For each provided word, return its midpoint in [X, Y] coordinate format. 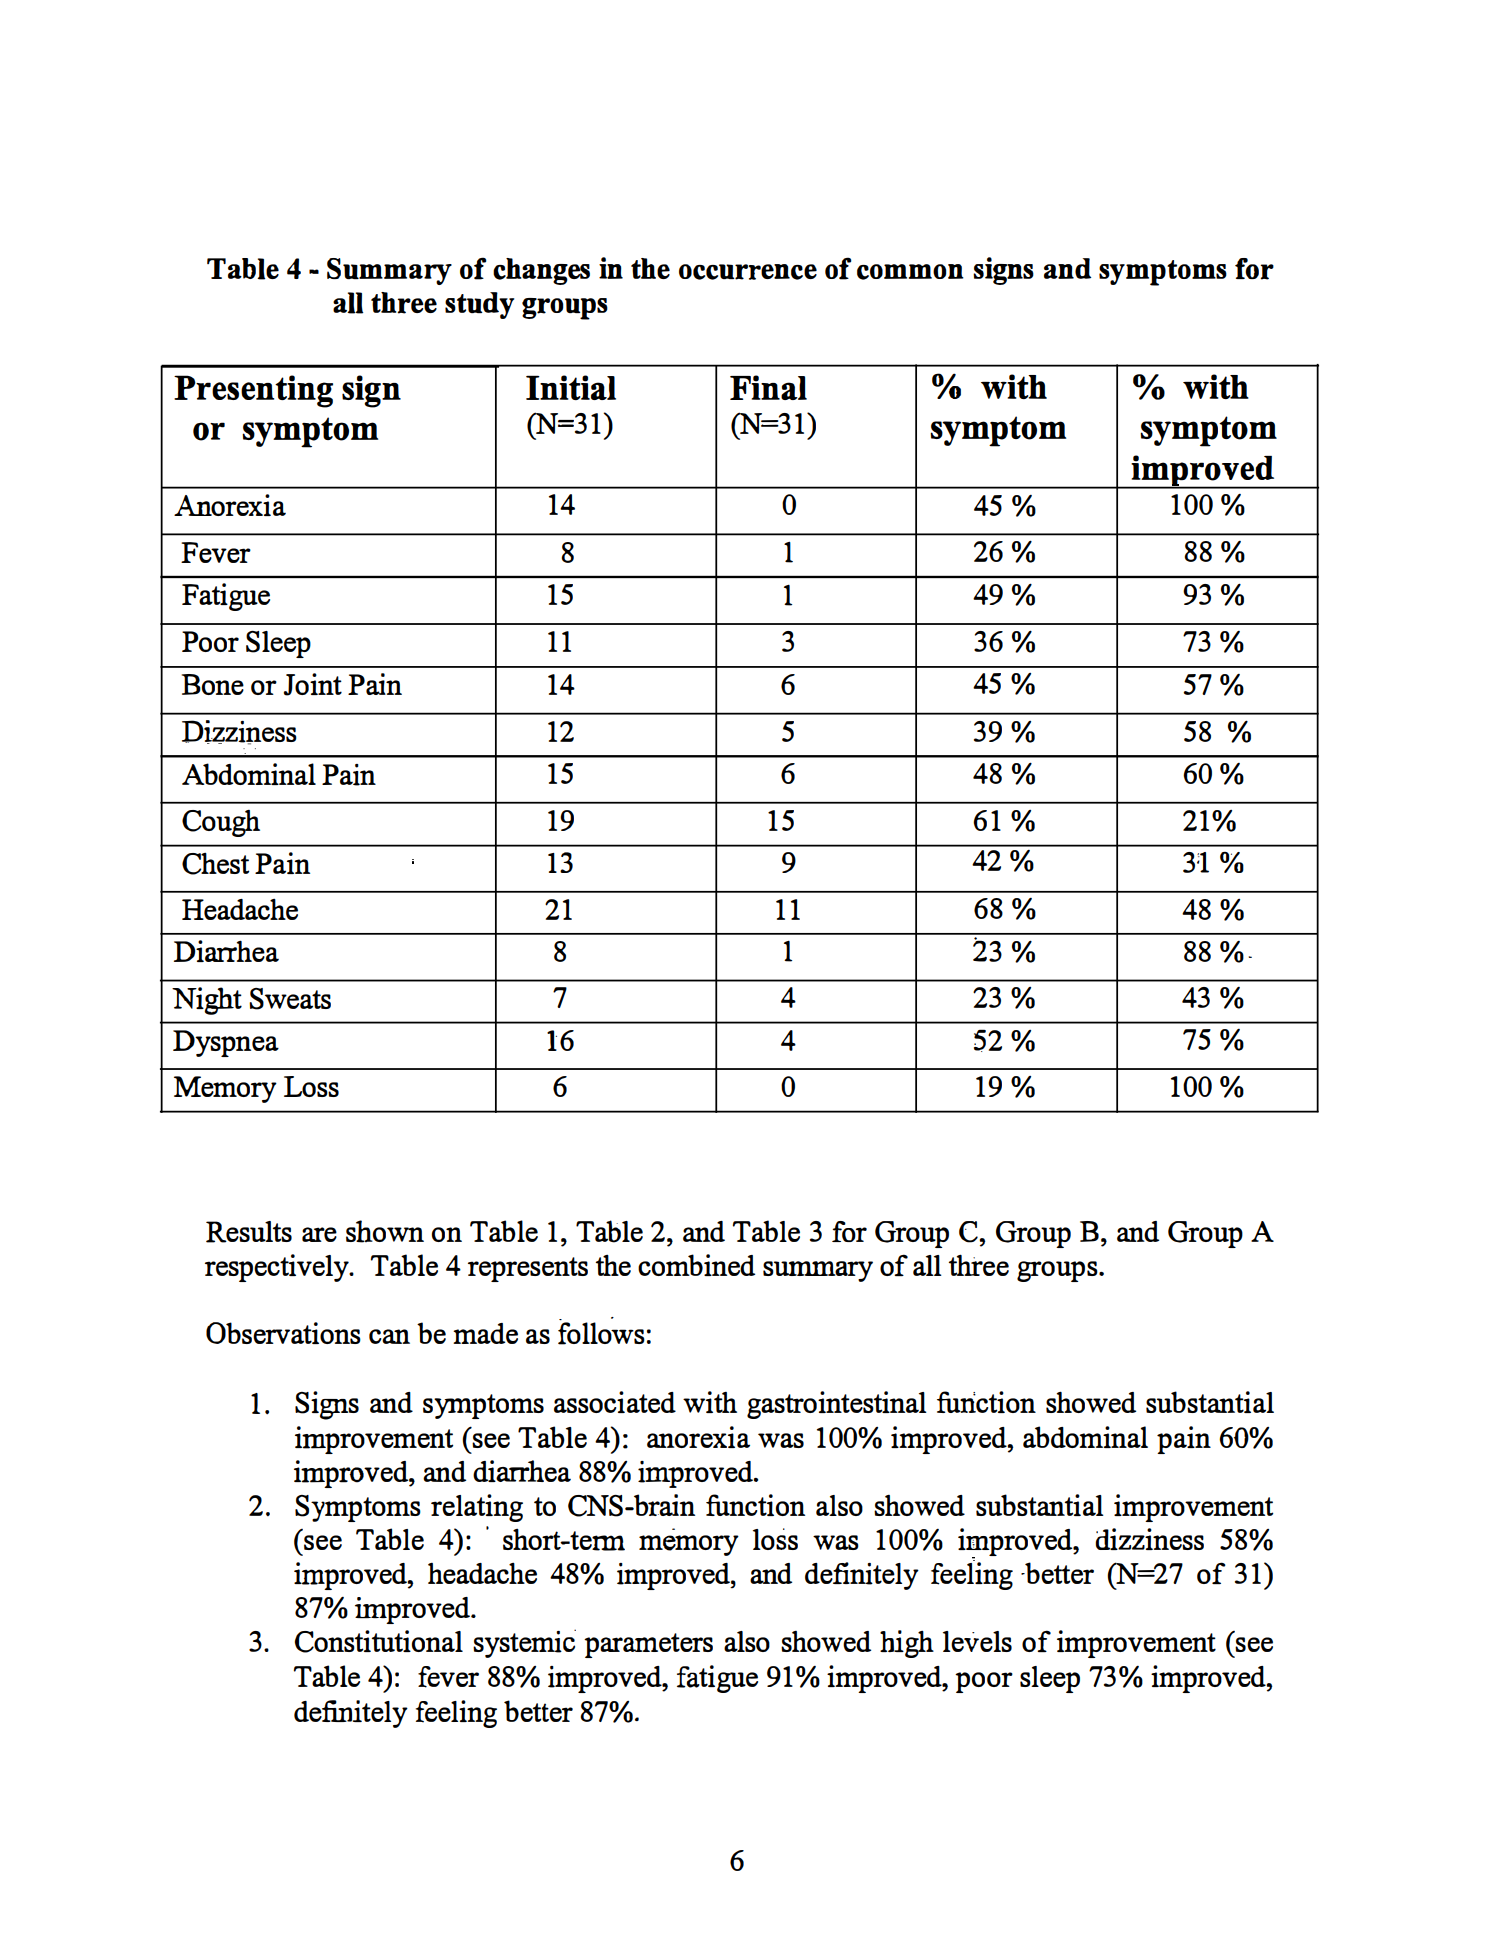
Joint [312, 684]
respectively [278, 1268]
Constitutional [379, 1641]
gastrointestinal [837, 1405]
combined [696, 1265]
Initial [571, 387]
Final [768, 387]
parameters [648, 1645]
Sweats [290, 999]
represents [528, 1269]
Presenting [253, 391]
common [910, 272]
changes [541, 271]
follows [601, 1331]
